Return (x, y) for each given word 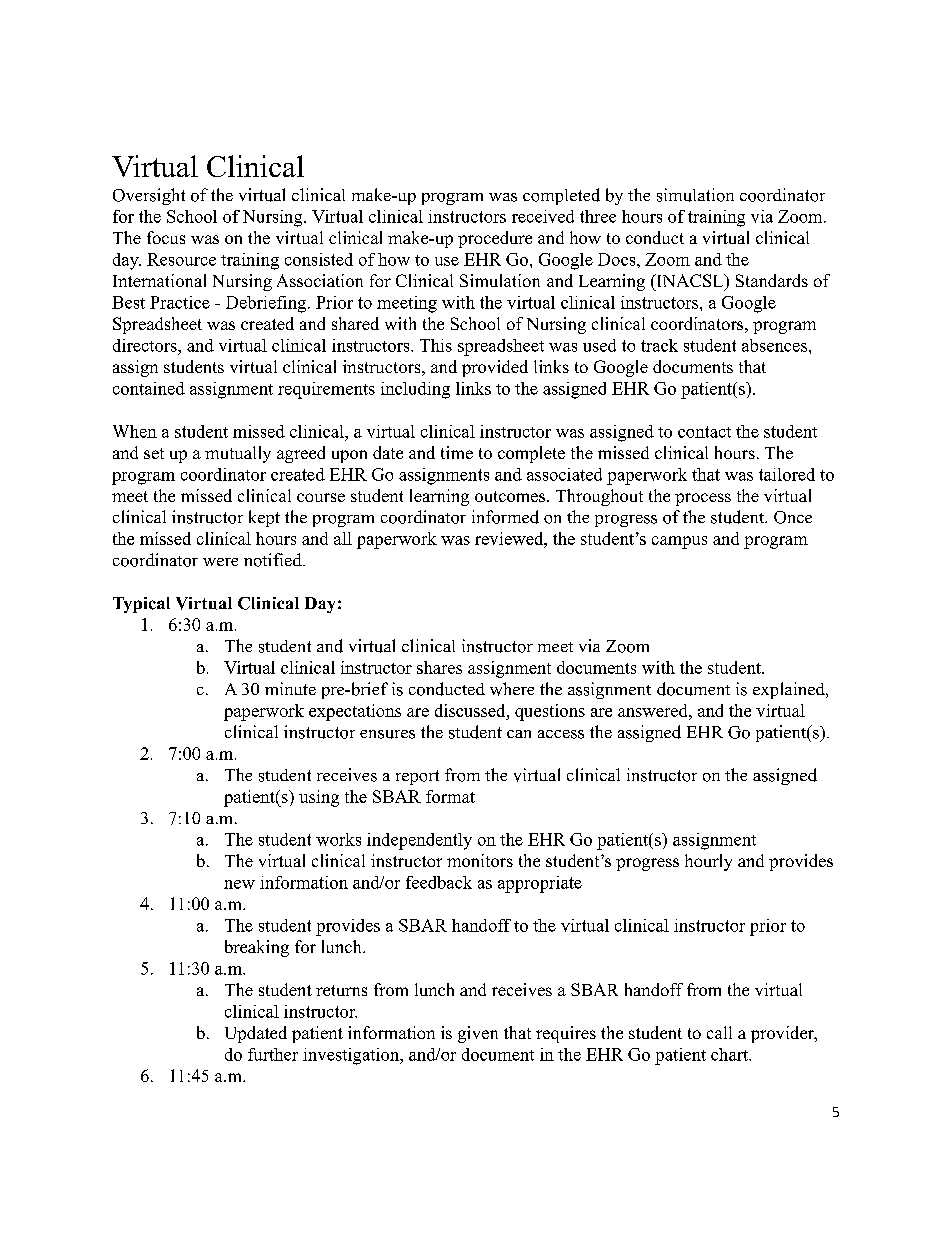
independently (419, 841)
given (478, 1034)
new (239, 884)
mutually (238, 454)
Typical (141, 605)
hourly (708, 862)
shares (439, 667)
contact (704, 432)
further (273, 1054)
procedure (495, 239)
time (457, 452)
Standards (772, 280)
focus (166, 237)
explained (790, 690)
